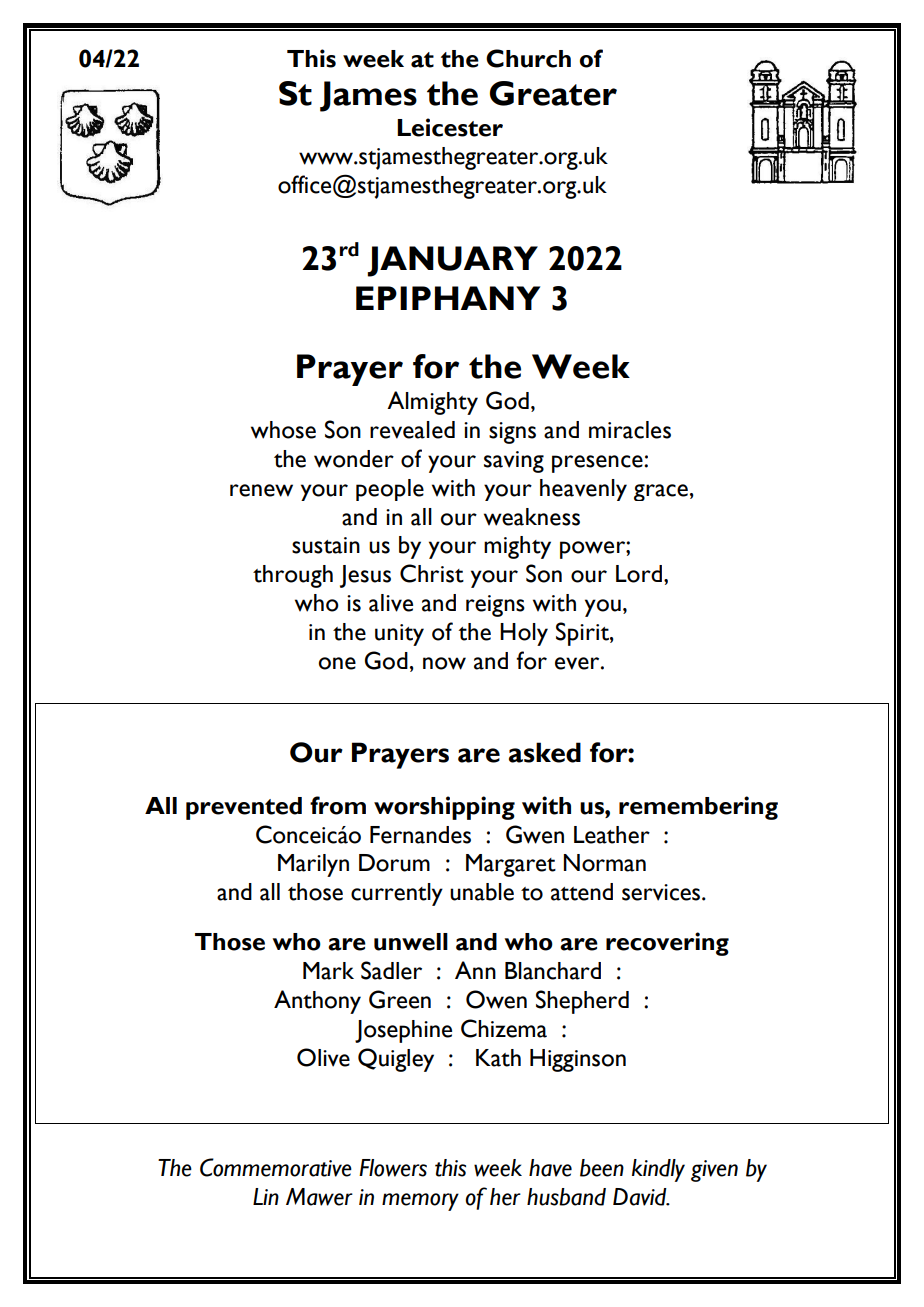  What do you see at coordinates (661, 492) in the screenshot?
I see `grace` at bounding box center [661, 492].
